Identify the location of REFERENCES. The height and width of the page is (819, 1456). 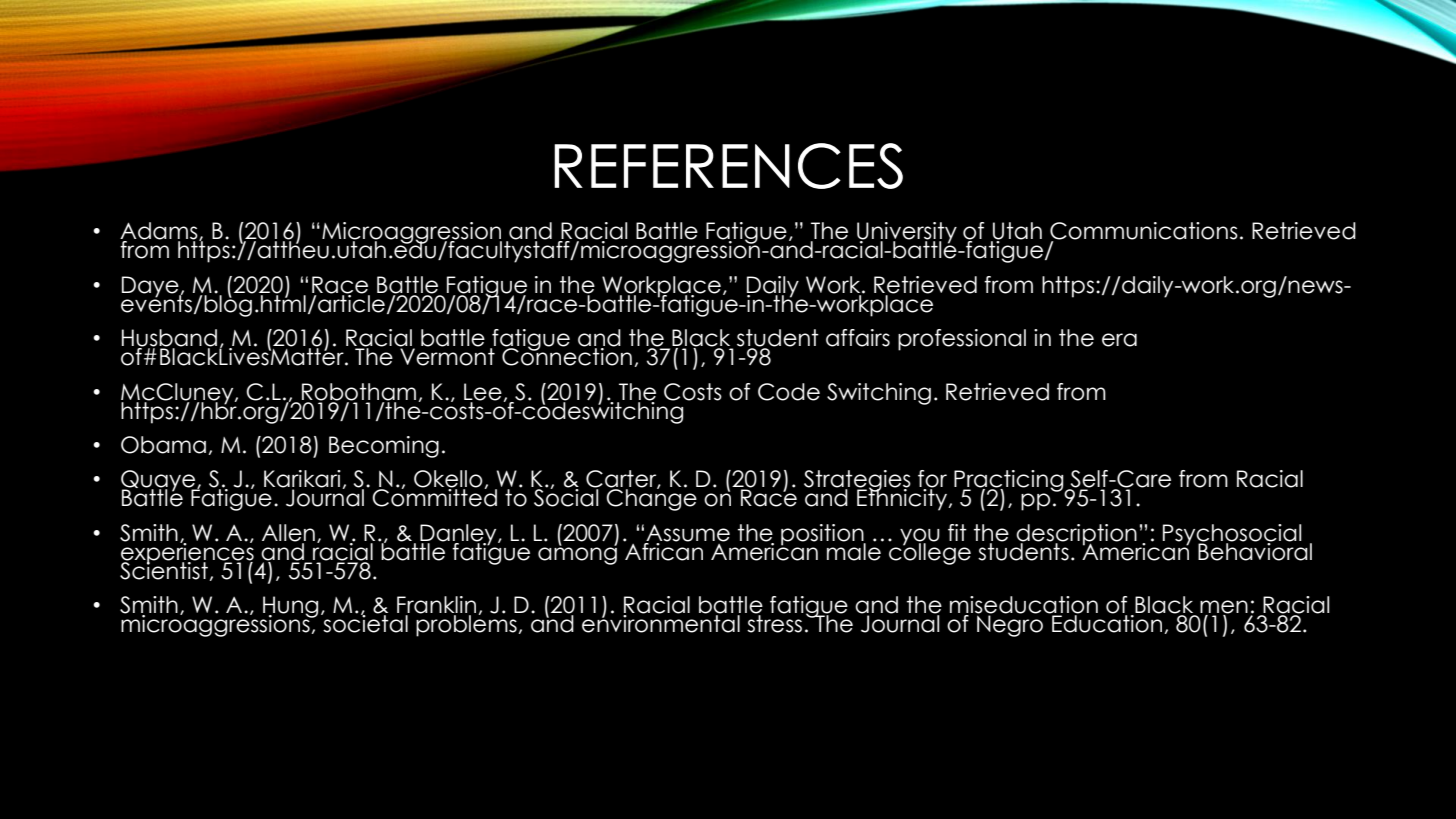
(728, 166).
